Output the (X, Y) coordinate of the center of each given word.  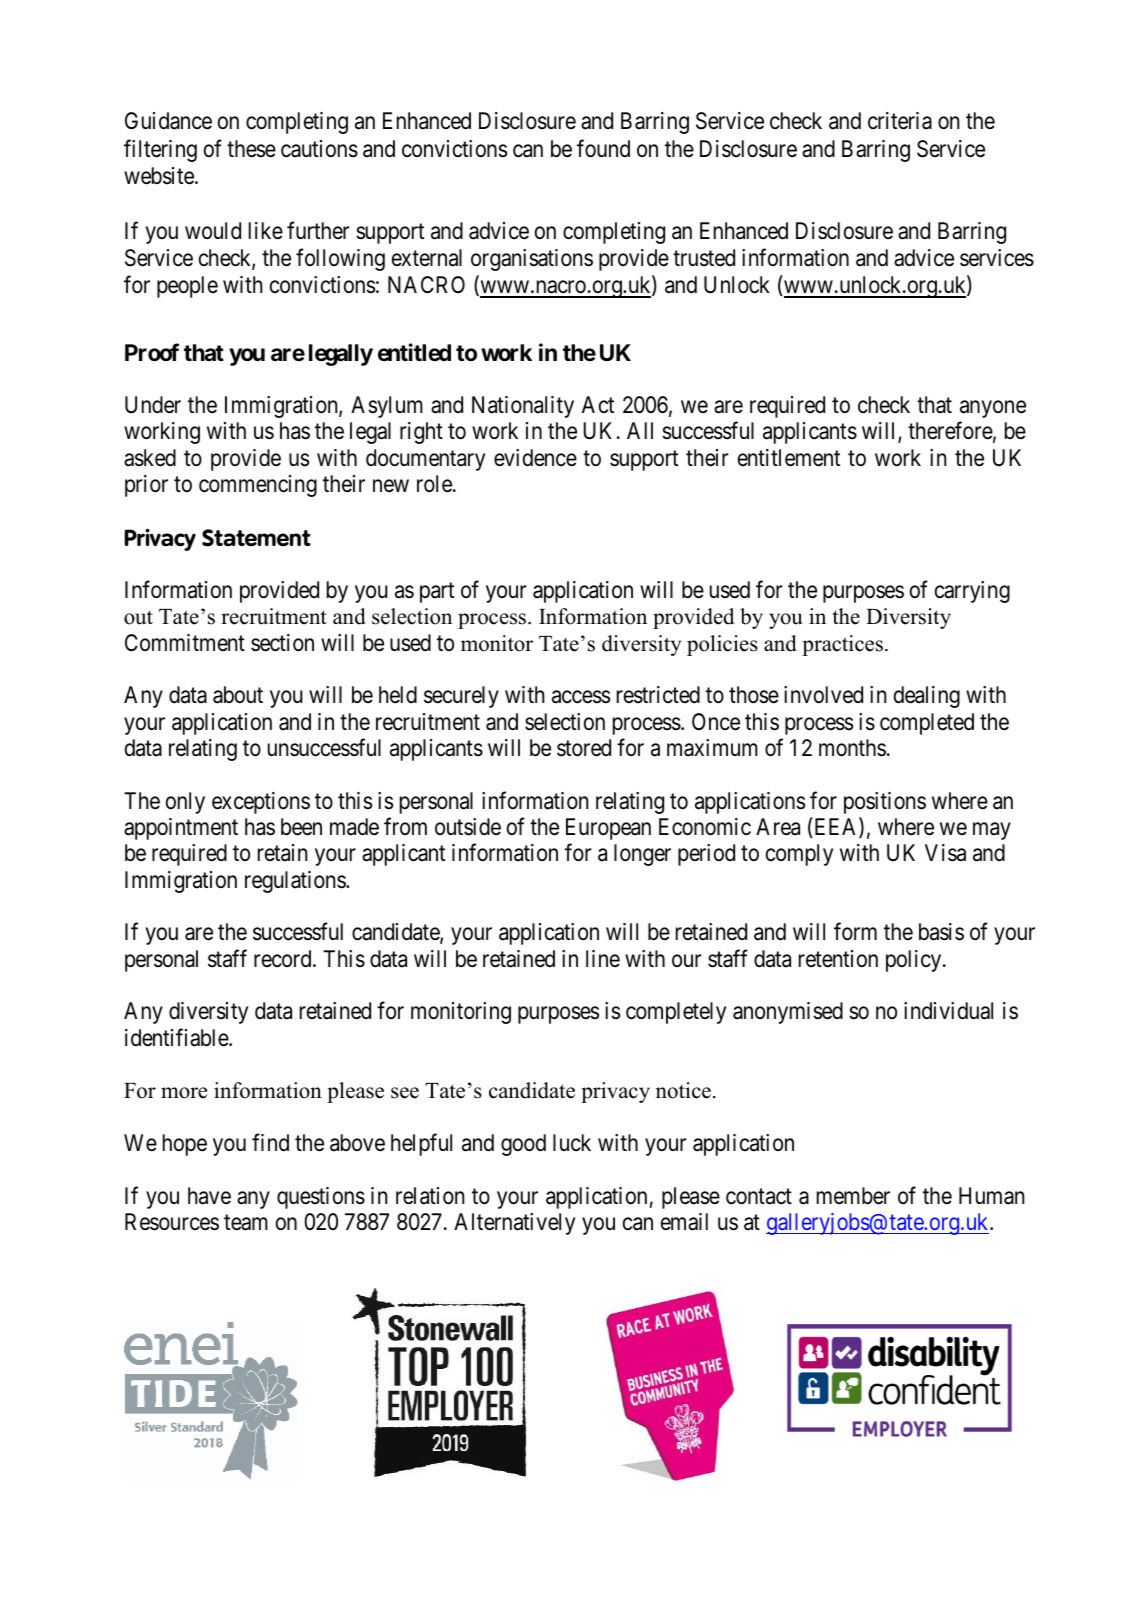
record (284, 959)
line (603, 958)
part (437, 593)
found (603, 148)
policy (915, 961)
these (251, 149)
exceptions (261, 803)
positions (885, 803)
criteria (900, 121)
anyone (993, 409)
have (209, 1196)
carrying (972, 592)
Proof (152, 352)
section (282, 643)
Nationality (523, 407)
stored (584, 748)
